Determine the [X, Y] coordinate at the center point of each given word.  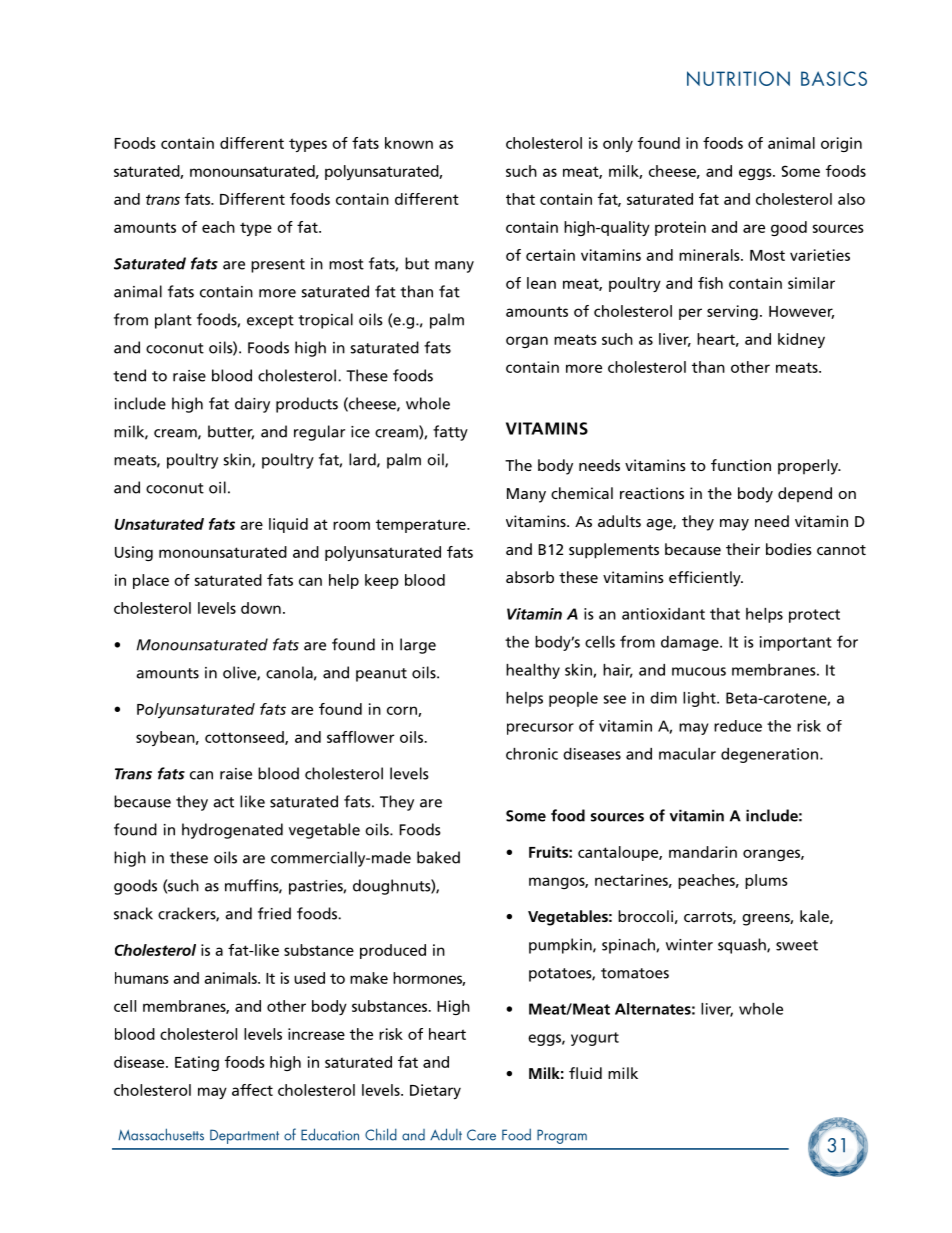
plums [766, 881]
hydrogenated [232, 831]
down [261, 608]
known [409, 143]
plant [173, 321]
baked [438, 857]
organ [527, 342]
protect [814, 616]
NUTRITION [738, 78]
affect [252, 1090]
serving [732, 312]
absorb [530, 577]
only [618, 144]
